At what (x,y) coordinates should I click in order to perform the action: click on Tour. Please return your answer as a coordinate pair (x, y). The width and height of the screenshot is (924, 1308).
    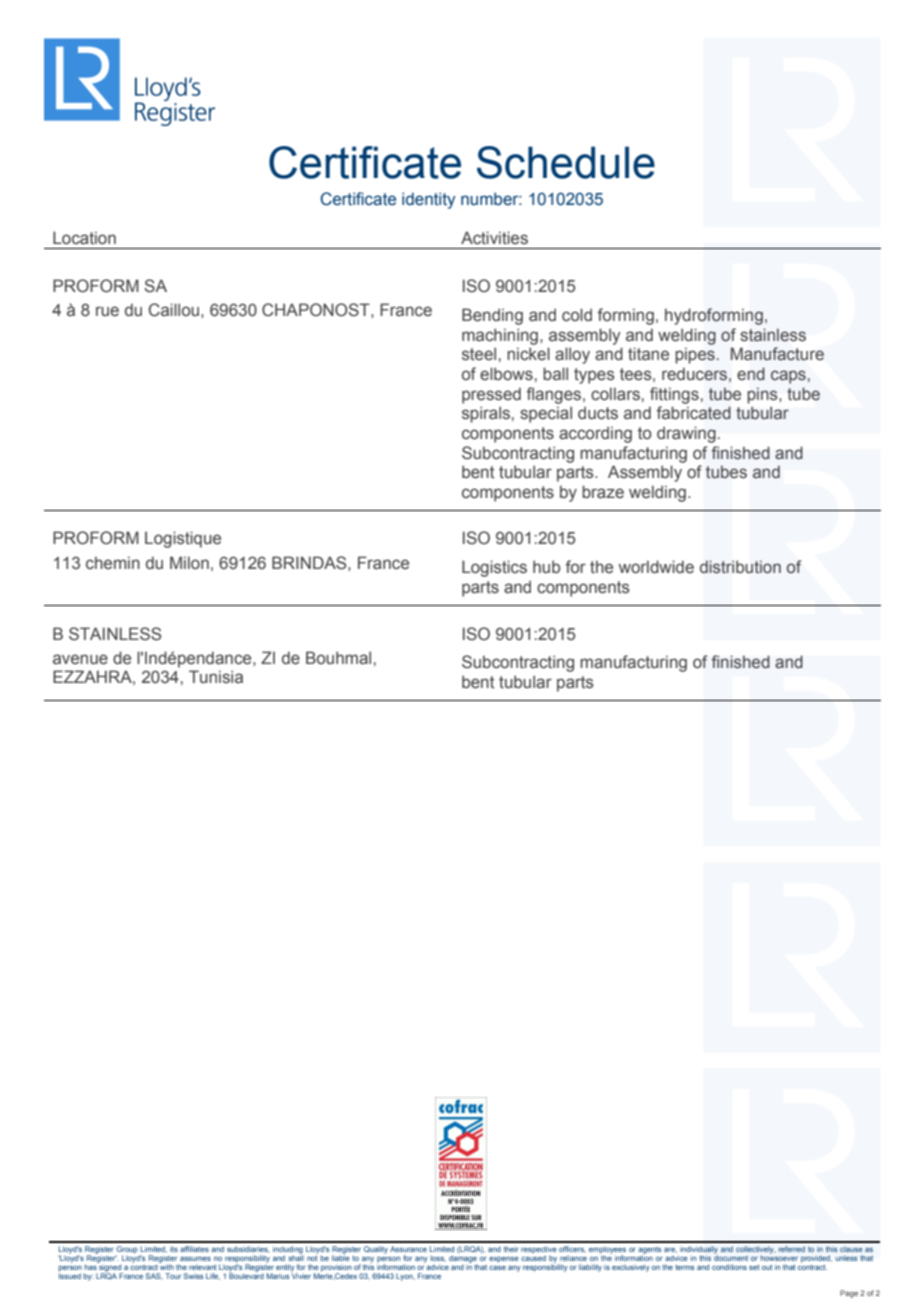
    Looking at the image, I should click on (173, 1276).
